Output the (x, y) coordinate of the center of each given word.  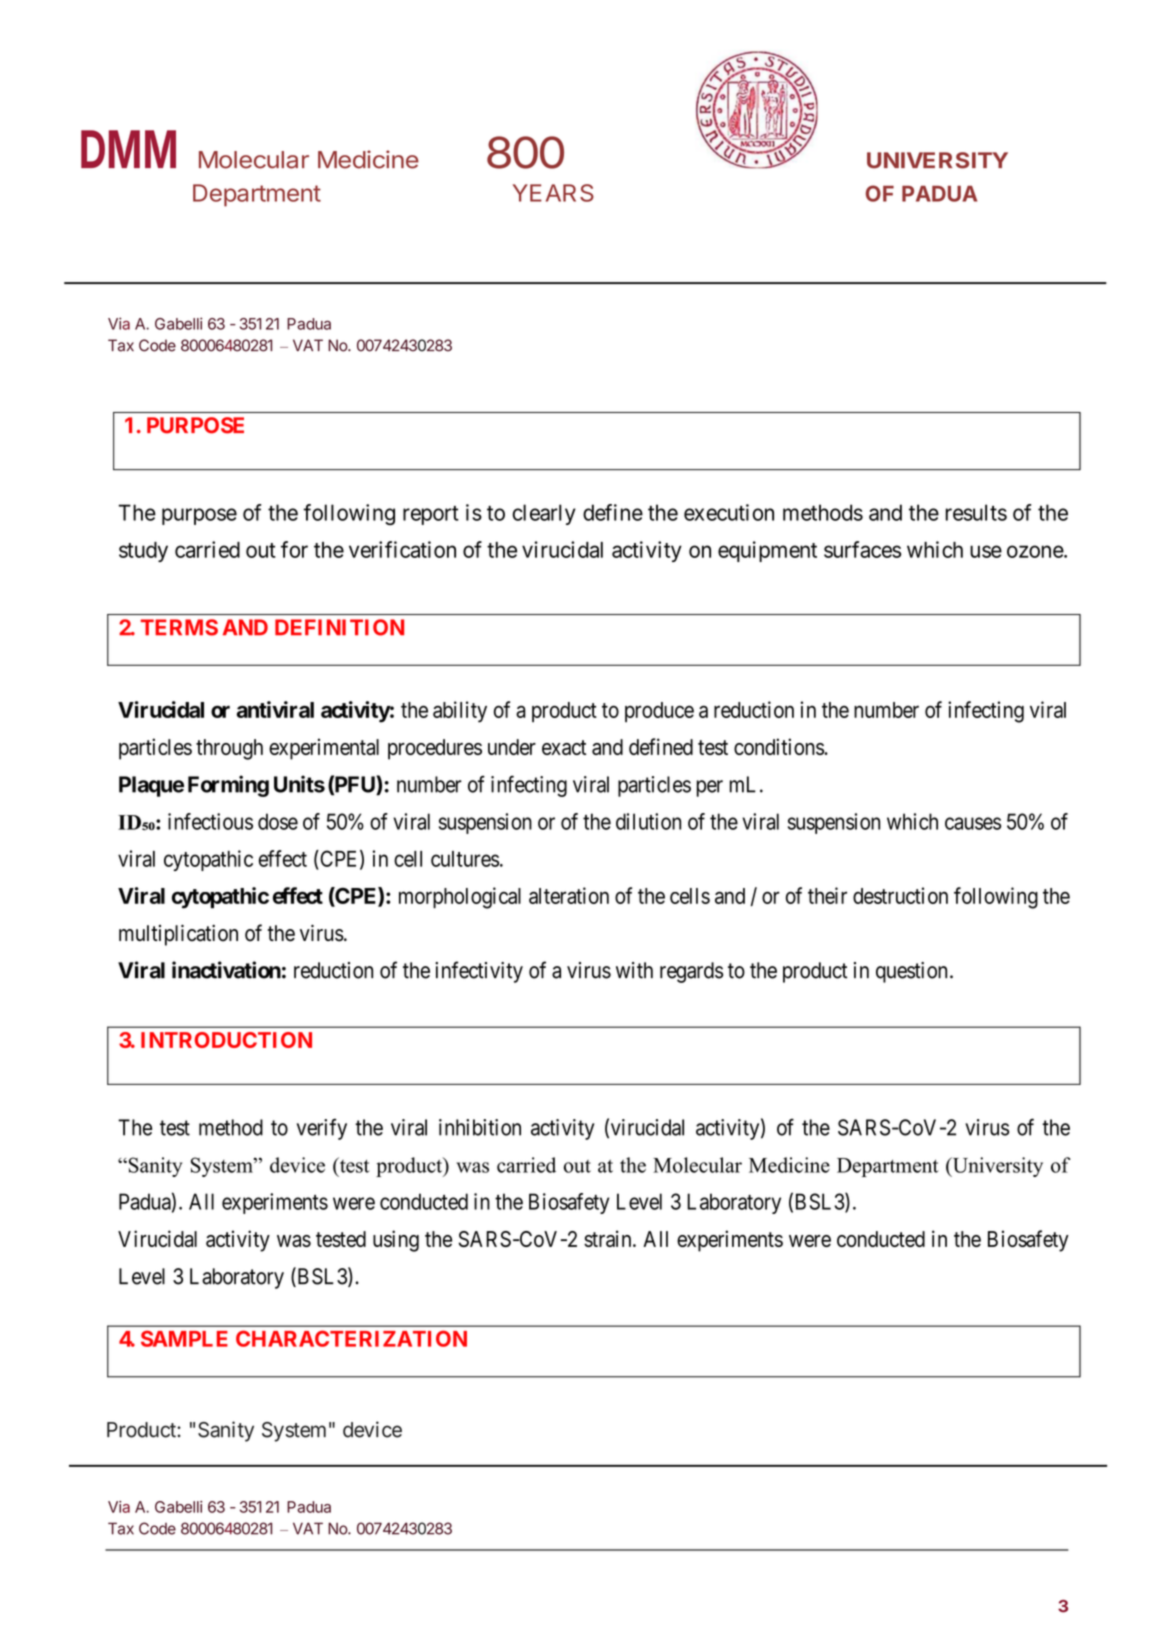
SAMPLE (184, 1338)
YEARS (553, 193)
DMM (128, 149)
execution (729, 512)
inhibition (480, 1127)
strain (609, 1238)
